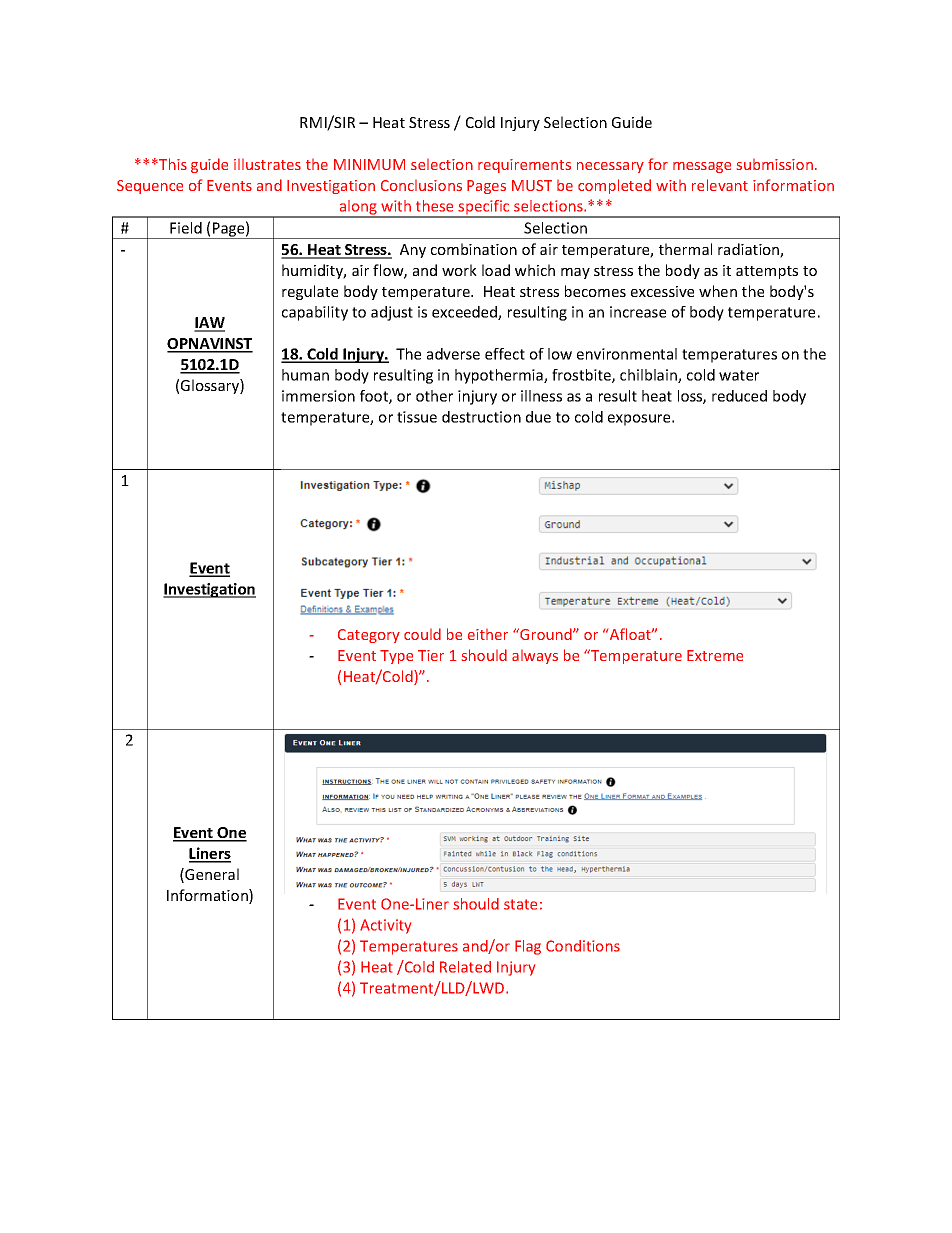 This image has width=952, height=1233. Describe the element at coordinates (267, 164) in the image. I see `illustrates` at that location.
